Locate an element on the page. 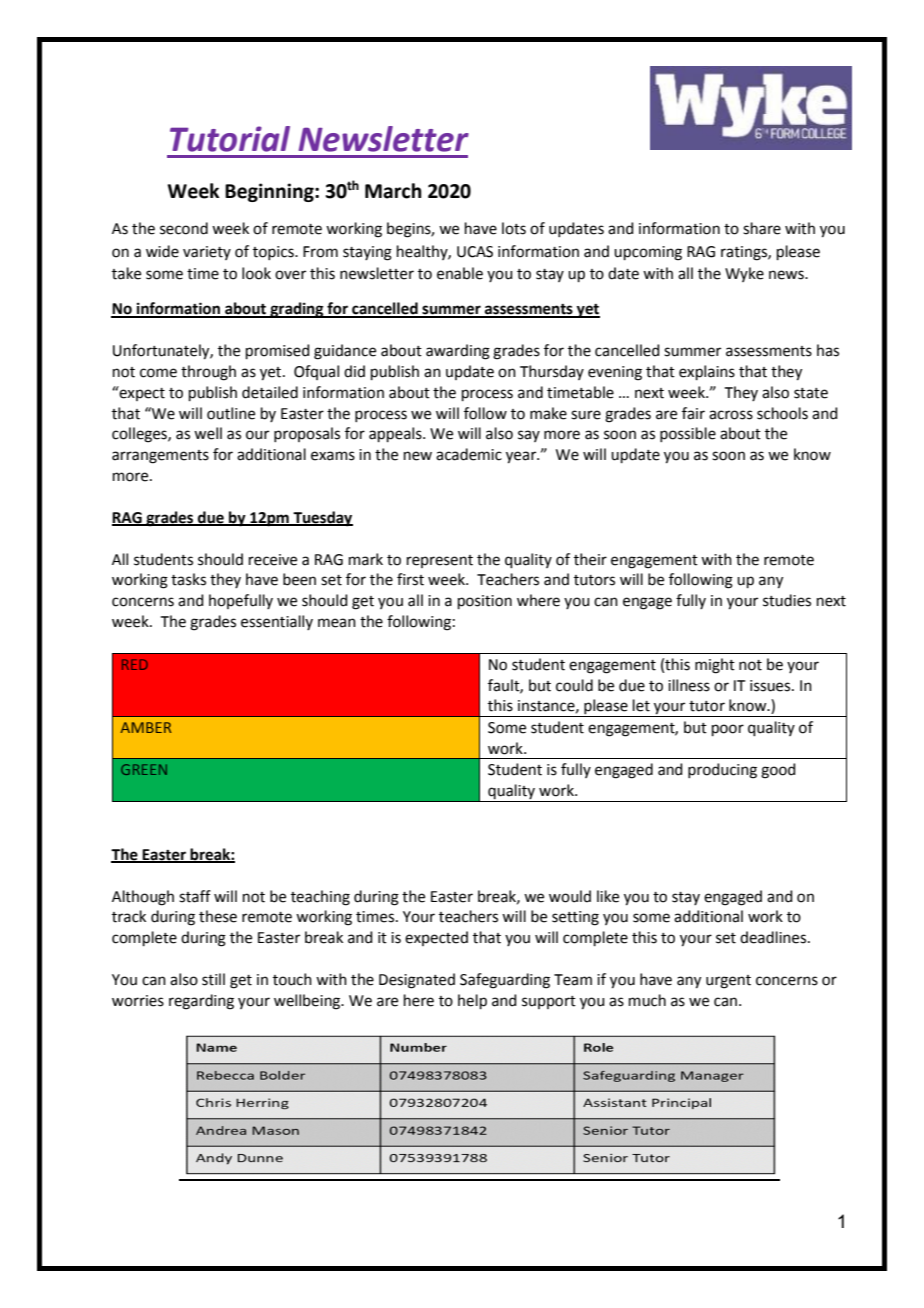 The image size is (924, 1308). position is located at coordinates (485, 602).
